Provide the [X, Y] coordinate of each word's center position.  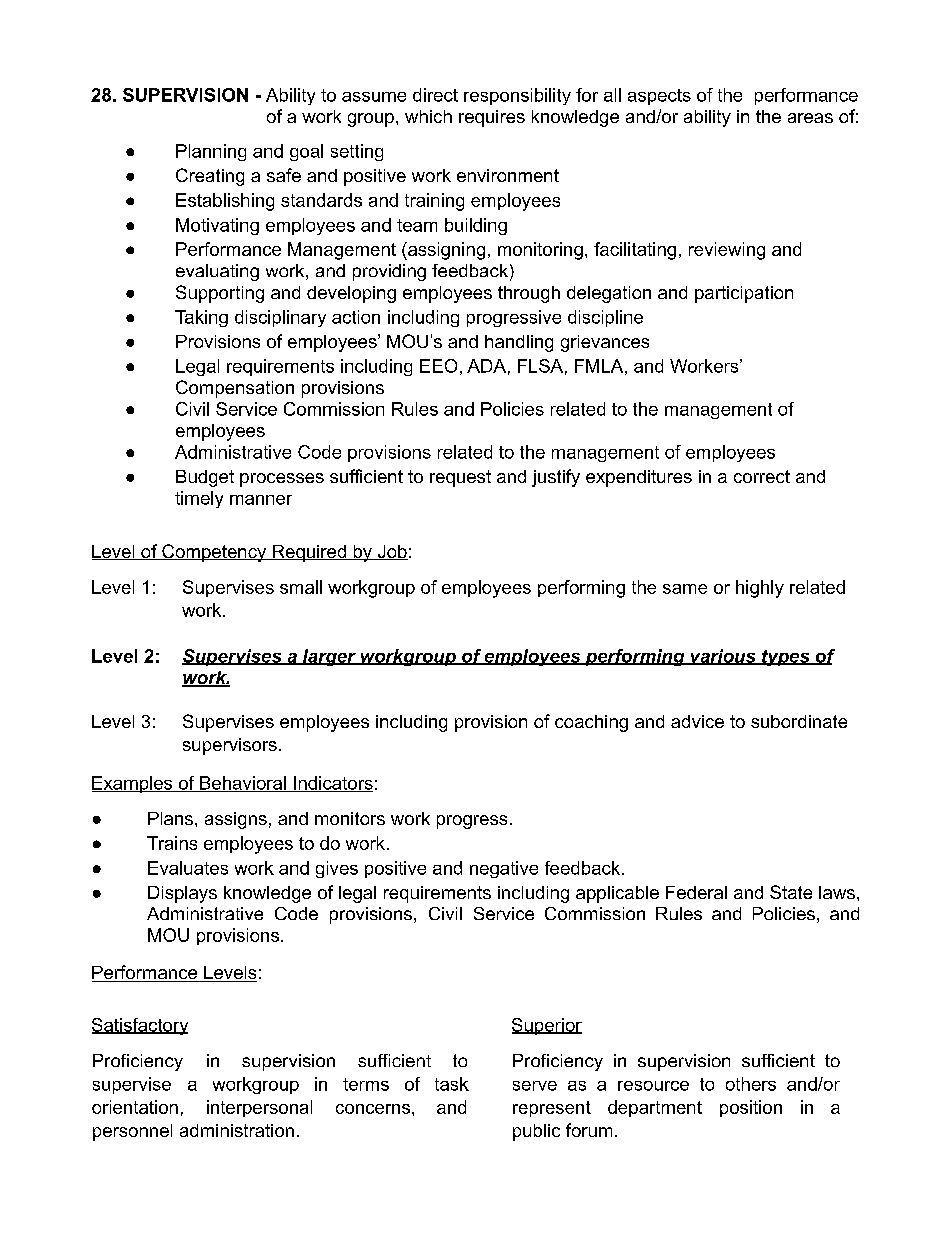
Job [391, 552]
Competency [214, 553]
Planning [211, 152]
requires [492, 118]
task [452, 1084]
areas [810, 118]
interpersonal [259, 1108]
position [751, 1108]
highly [760, 589]
